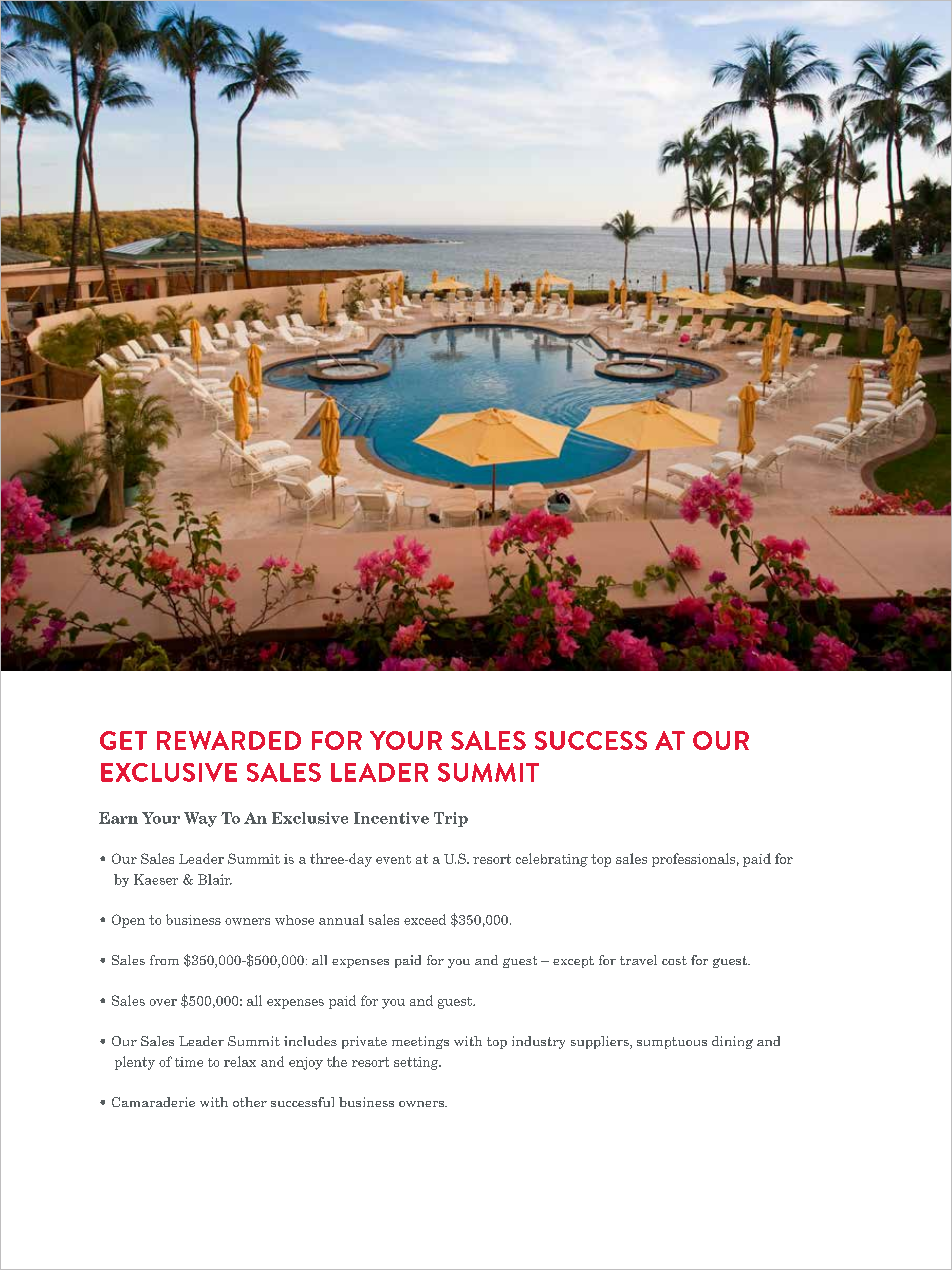  What do you see at coordinates (391, 818) in the image?
I see `Incentive` at bounding box center [391, 818].
